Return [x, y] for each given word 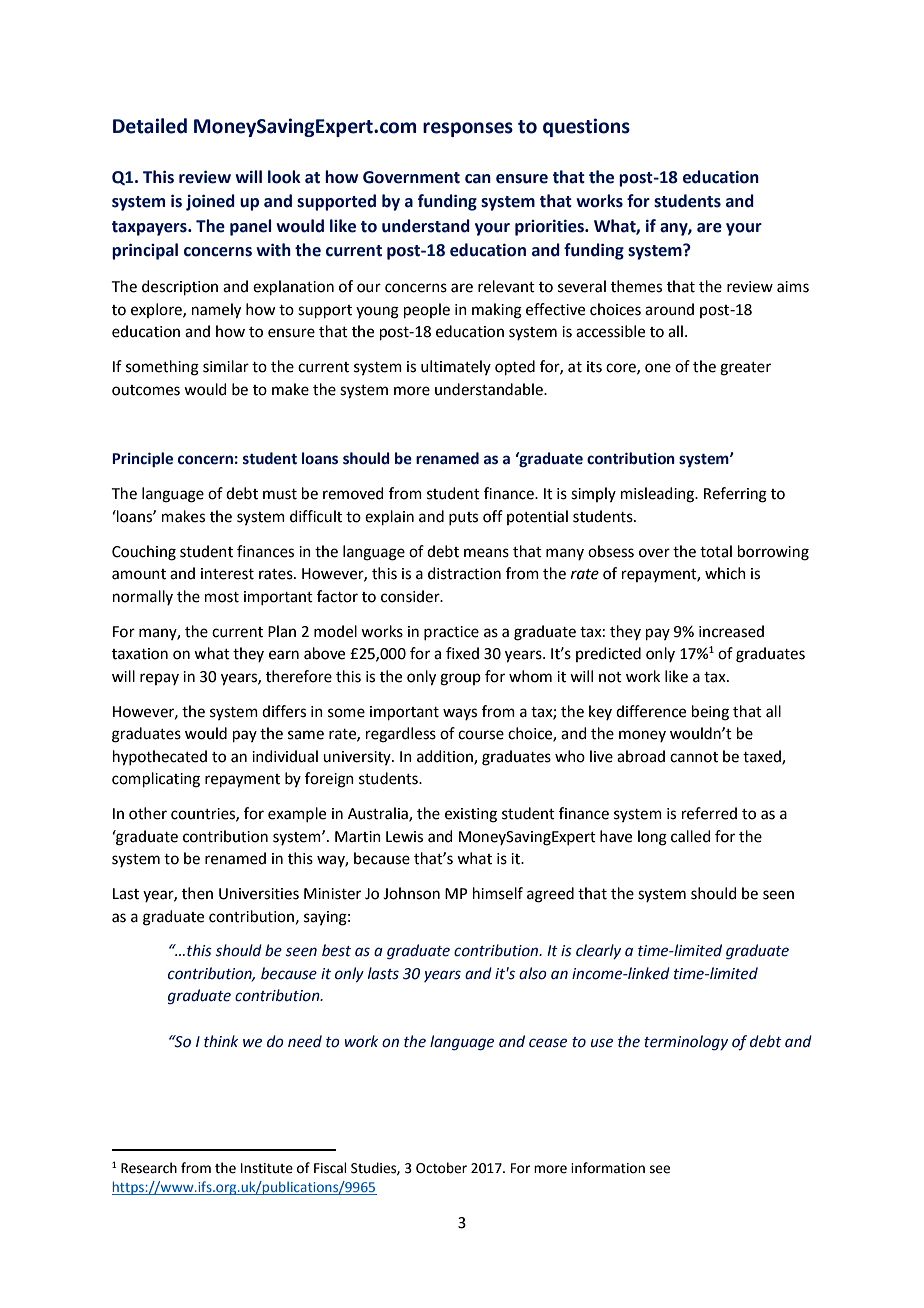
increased [731, 631]
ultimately [456, 367]
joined [210, 202]
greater [745, 369]
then [197, 893]
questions [586, 127]
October [441, 1168]
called [691, 836]
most [222, 597]
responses [468, 129]
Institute [267, 1168]
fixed [462, 653]
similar [226, 366]
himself [498, 893]
